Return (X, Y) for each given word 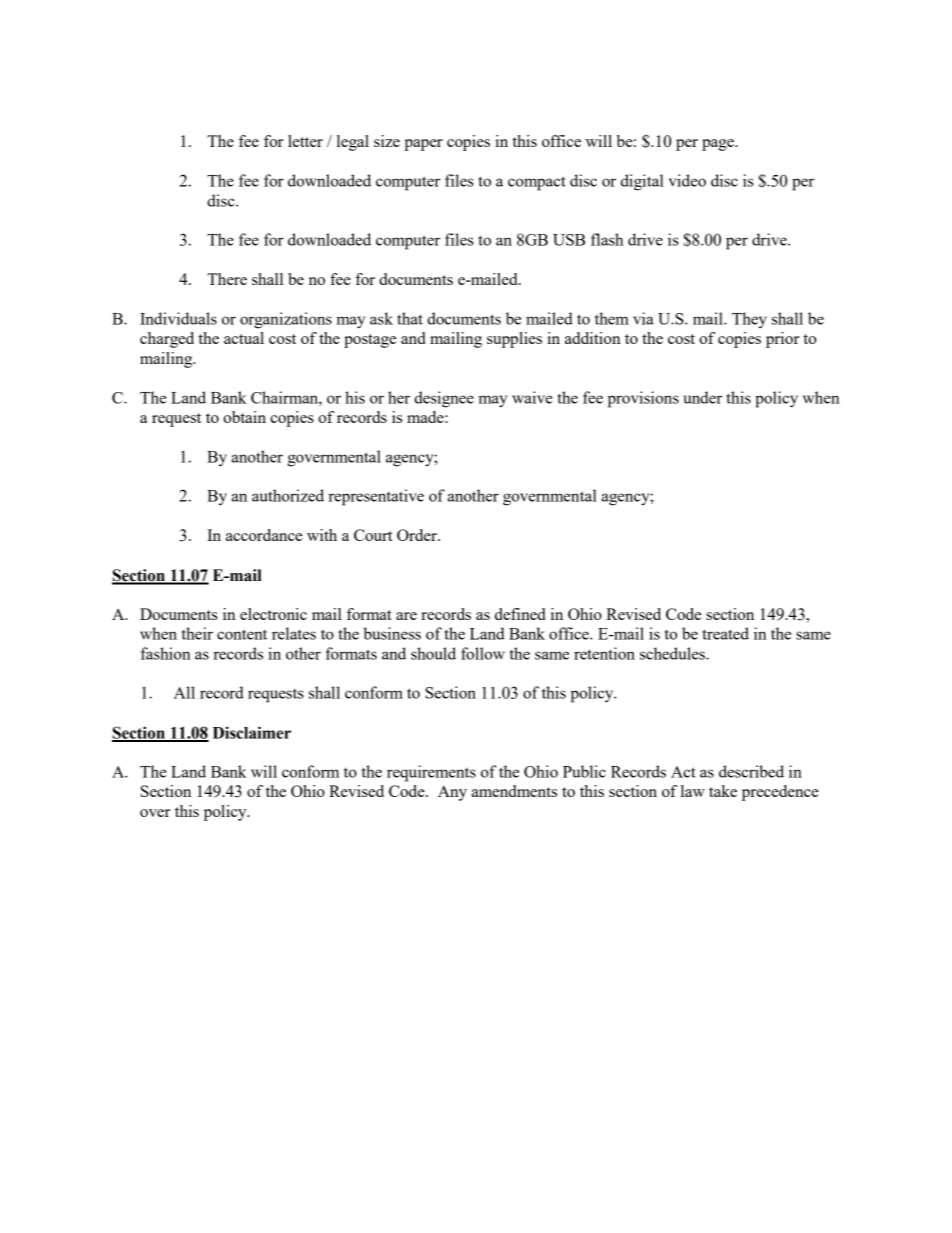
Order (418, 535)
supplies (514, 340)
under (702, 397)
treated (725, 633)
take (723, 791)
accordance (264, 535)
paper (423, 145)
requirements (431, 773)
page (719, 145)
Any (452, 793)
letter (305, 141)
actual (244, 338)
